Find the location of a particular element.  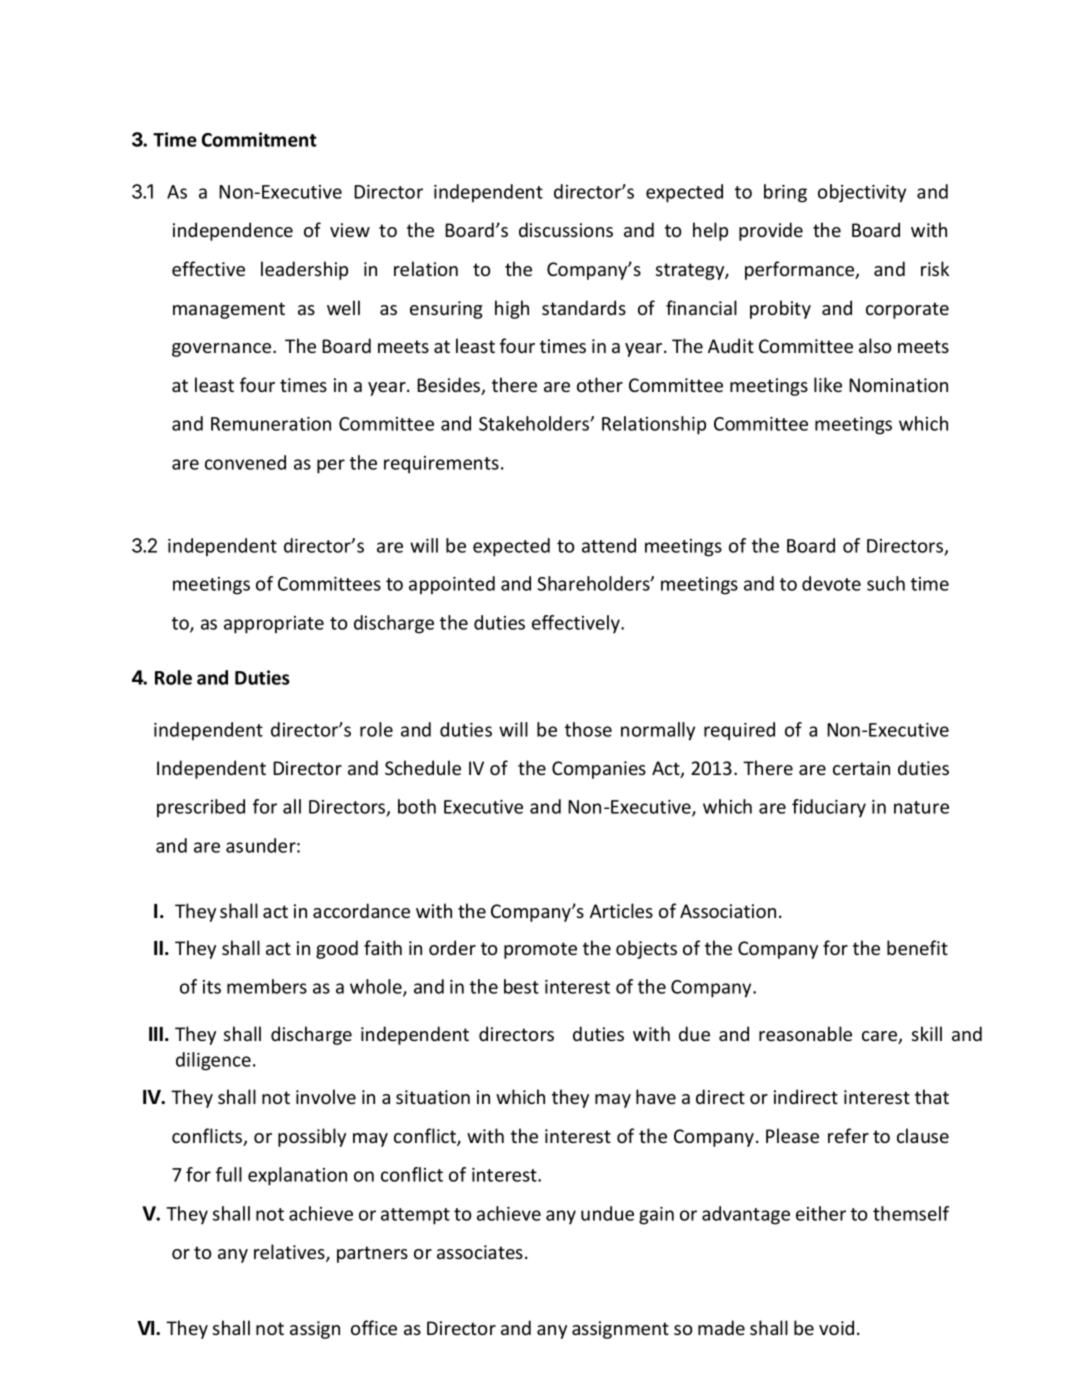

those is located at coordinates (588, 729).
